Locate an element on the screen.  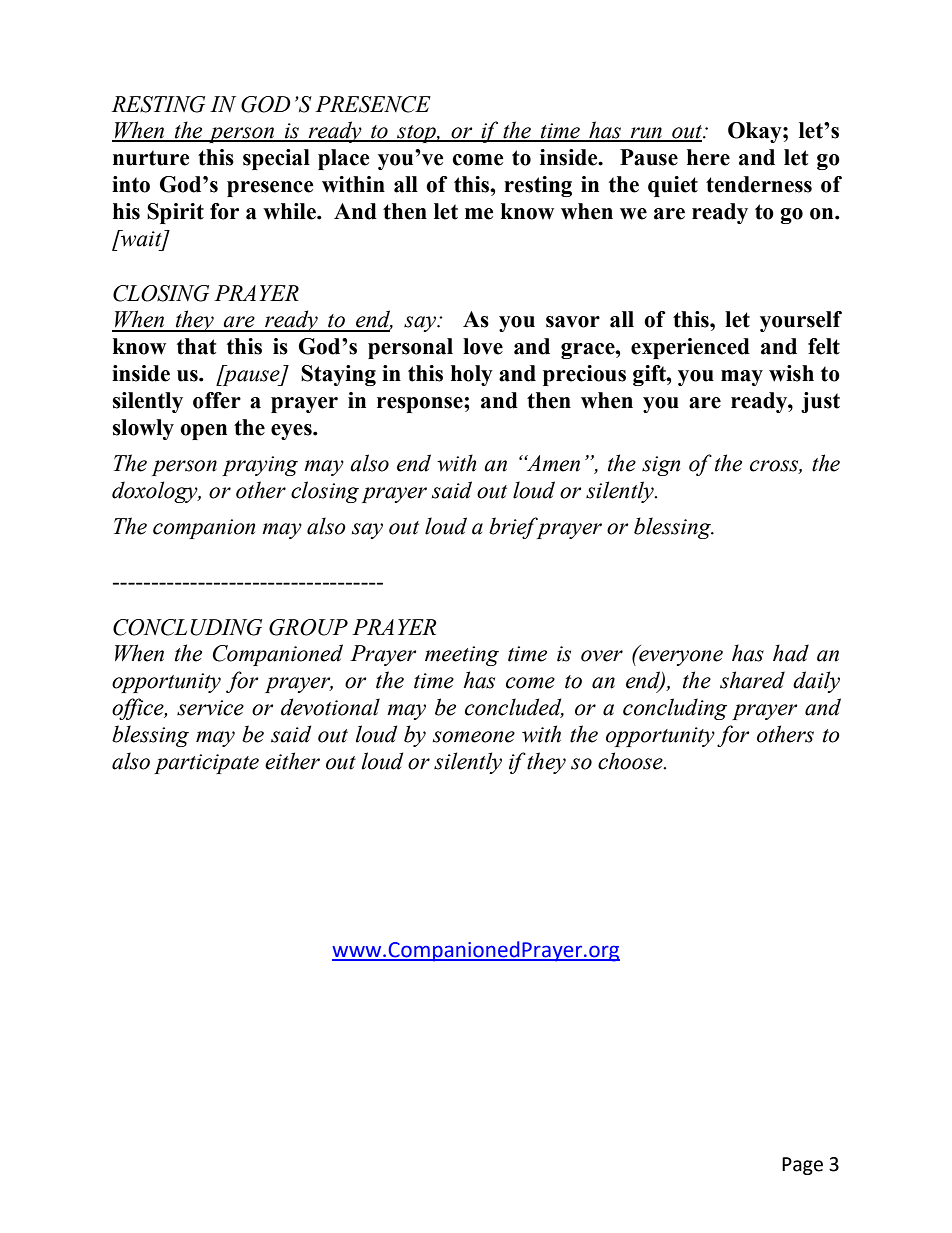
place is located at coordinates (344, 159).
